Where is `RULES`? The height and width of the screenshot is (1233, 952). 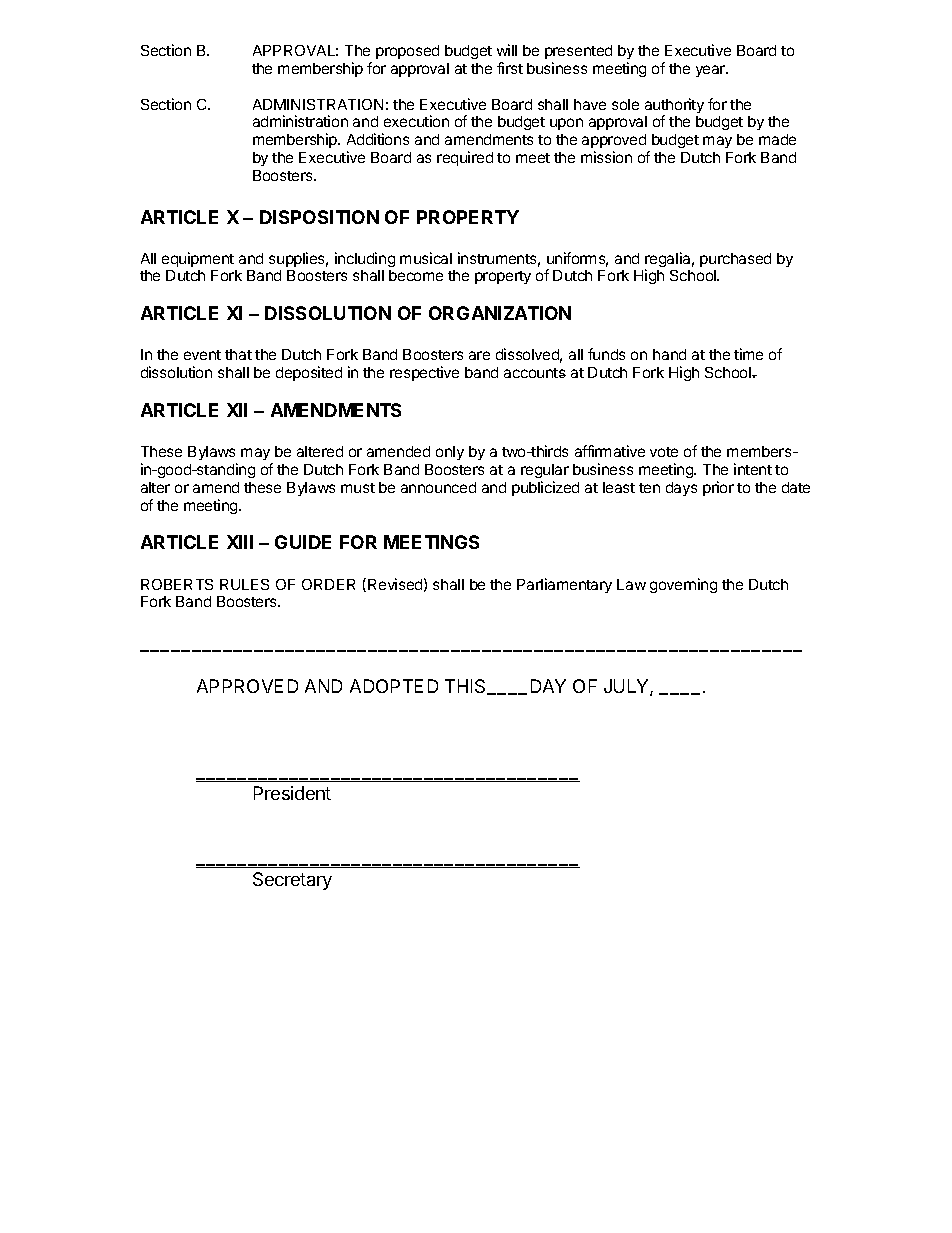 RULES is located at coordinates (244, 584).
